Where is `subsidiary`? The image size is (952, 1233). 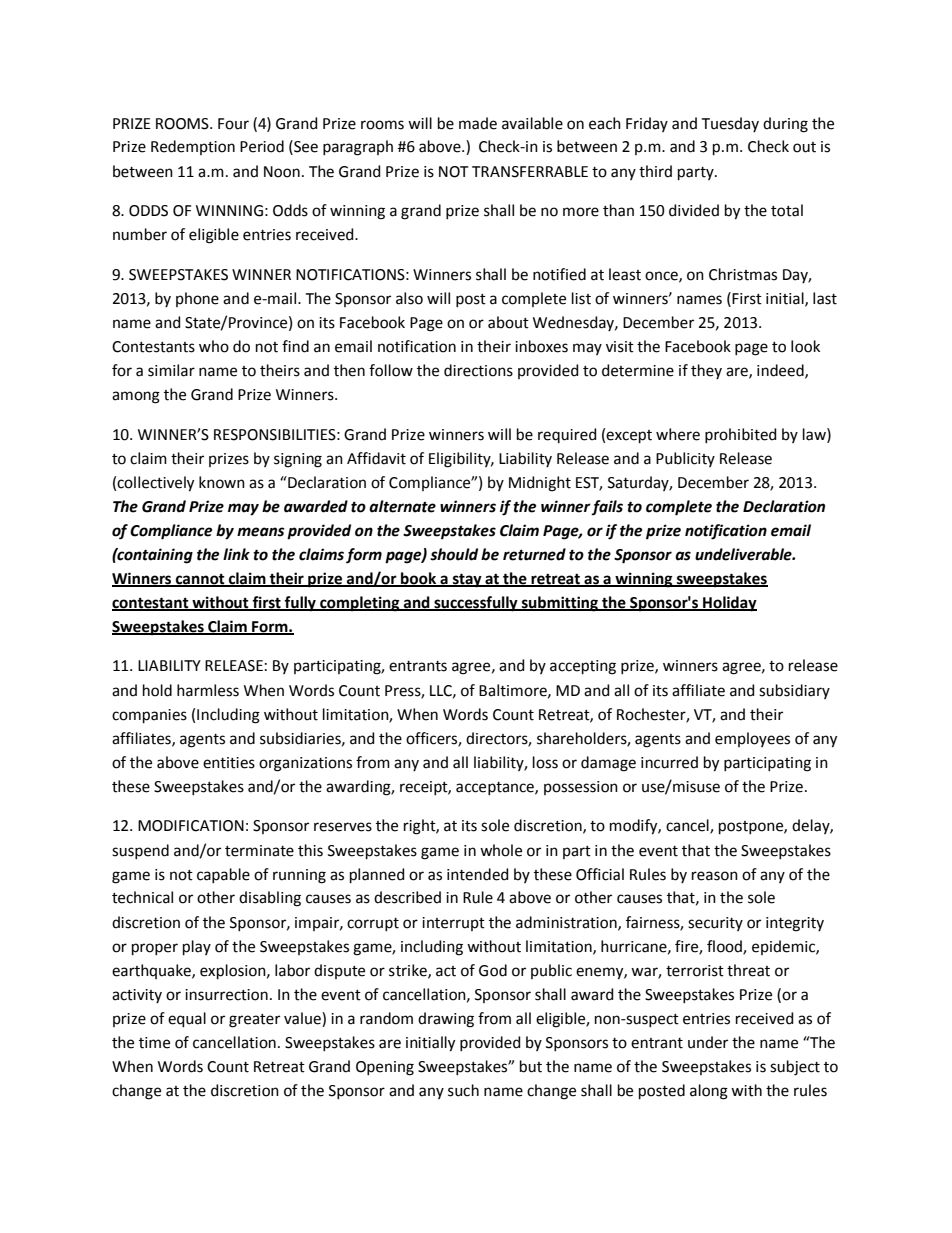 subsidiary is located at coordinates (794, 691).
